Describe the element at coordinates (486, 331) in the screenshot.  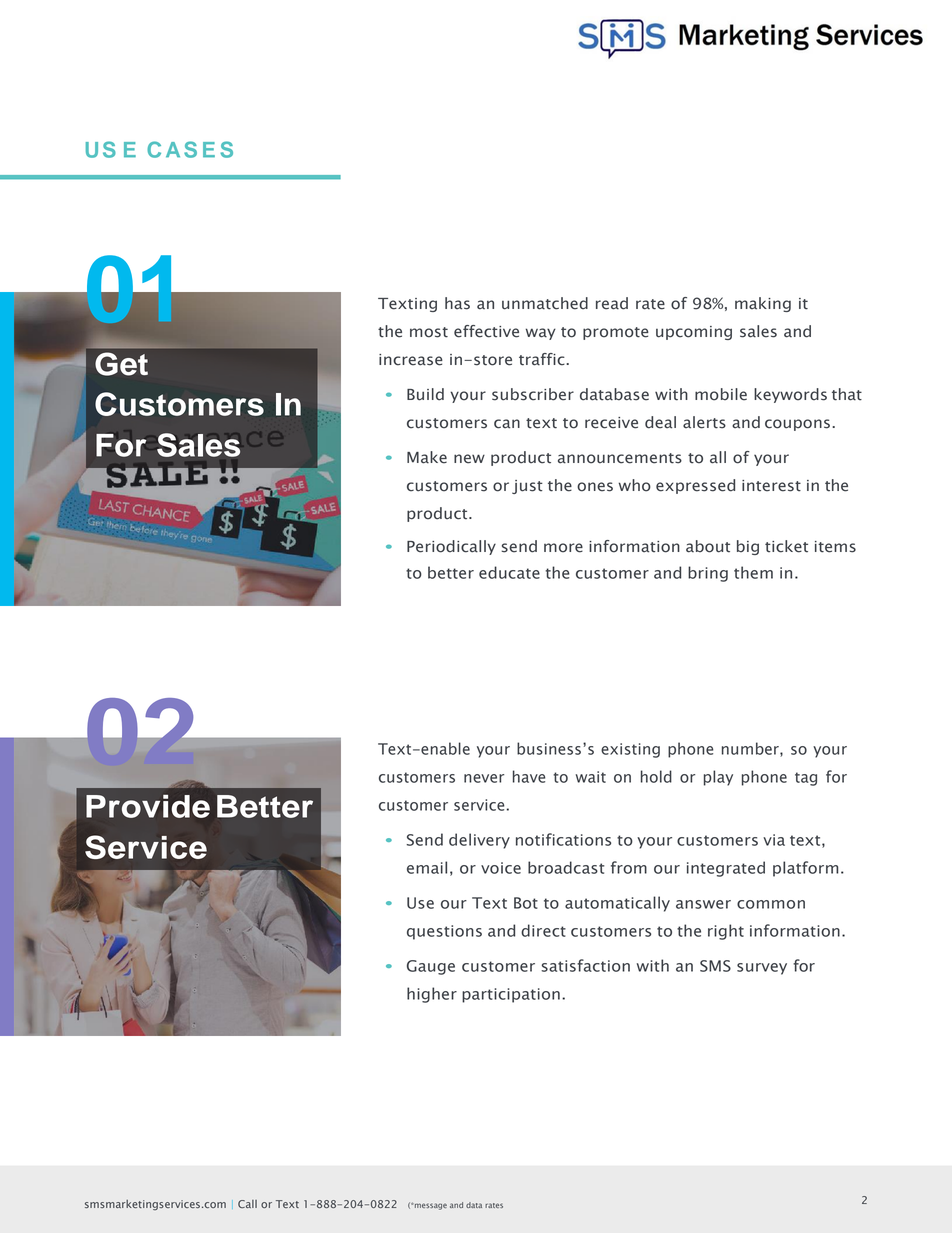
I see `effective` at that location.
